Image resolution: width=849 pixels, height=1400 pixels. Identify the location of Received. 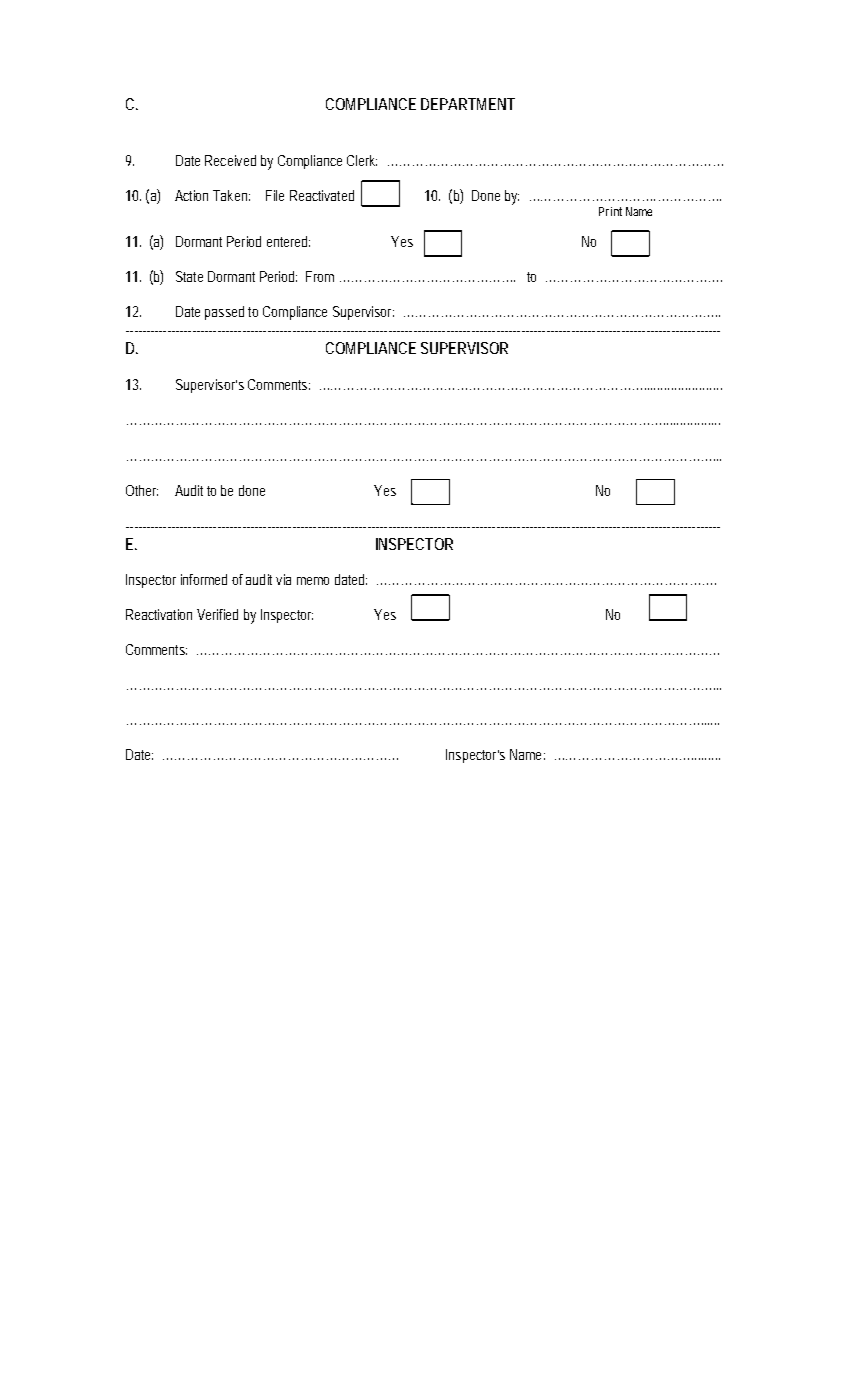
(230, 160).
